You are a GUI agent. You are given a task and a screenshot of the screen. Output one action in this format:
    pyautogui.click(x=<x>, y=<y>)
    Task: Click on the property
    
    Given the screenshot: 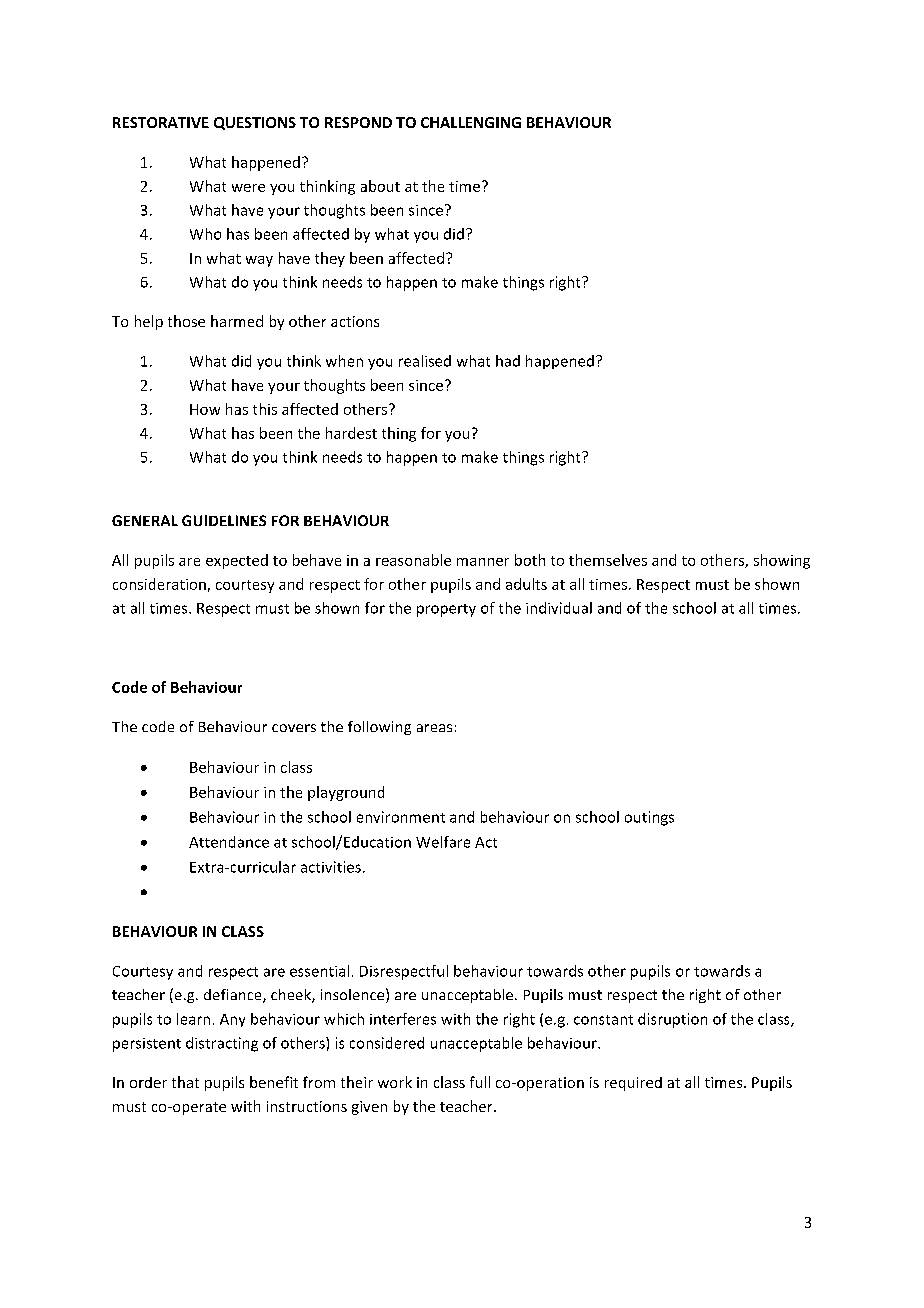 What is the action you would take?
    pyautogui.click(x=446, y=610)
